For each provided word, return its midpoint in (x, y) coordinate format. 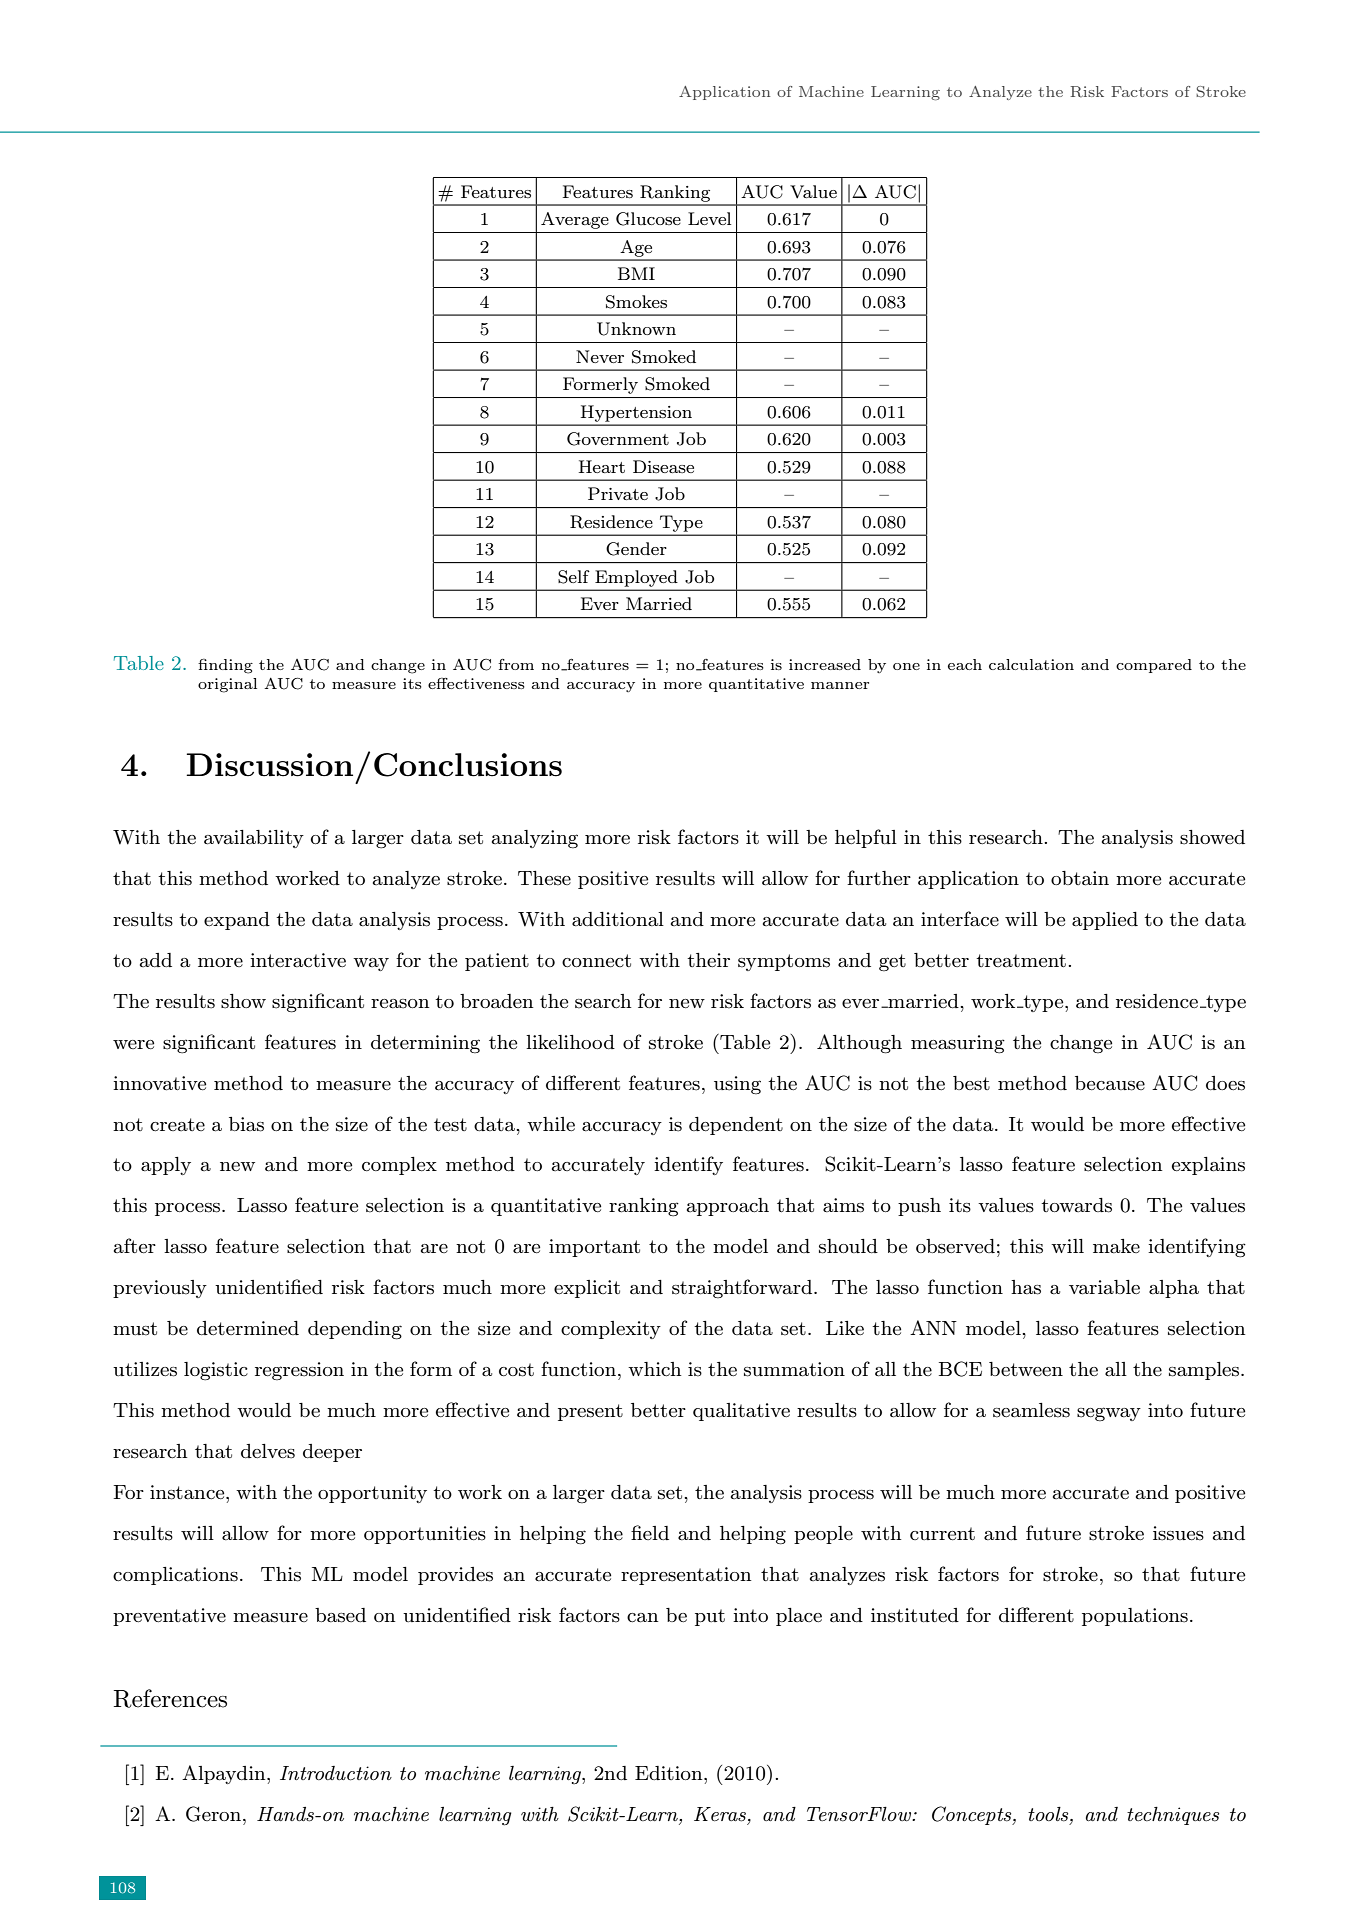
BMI (636, 273)
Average (575, 220)
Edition (670, 1773)
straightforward (743, 1288)
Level (709, 218)
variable (1104, 1287)
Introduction (336, 1773)
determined (248, 1328)
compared (1154, 666)
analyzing (535, 839)
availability (254, 839)
